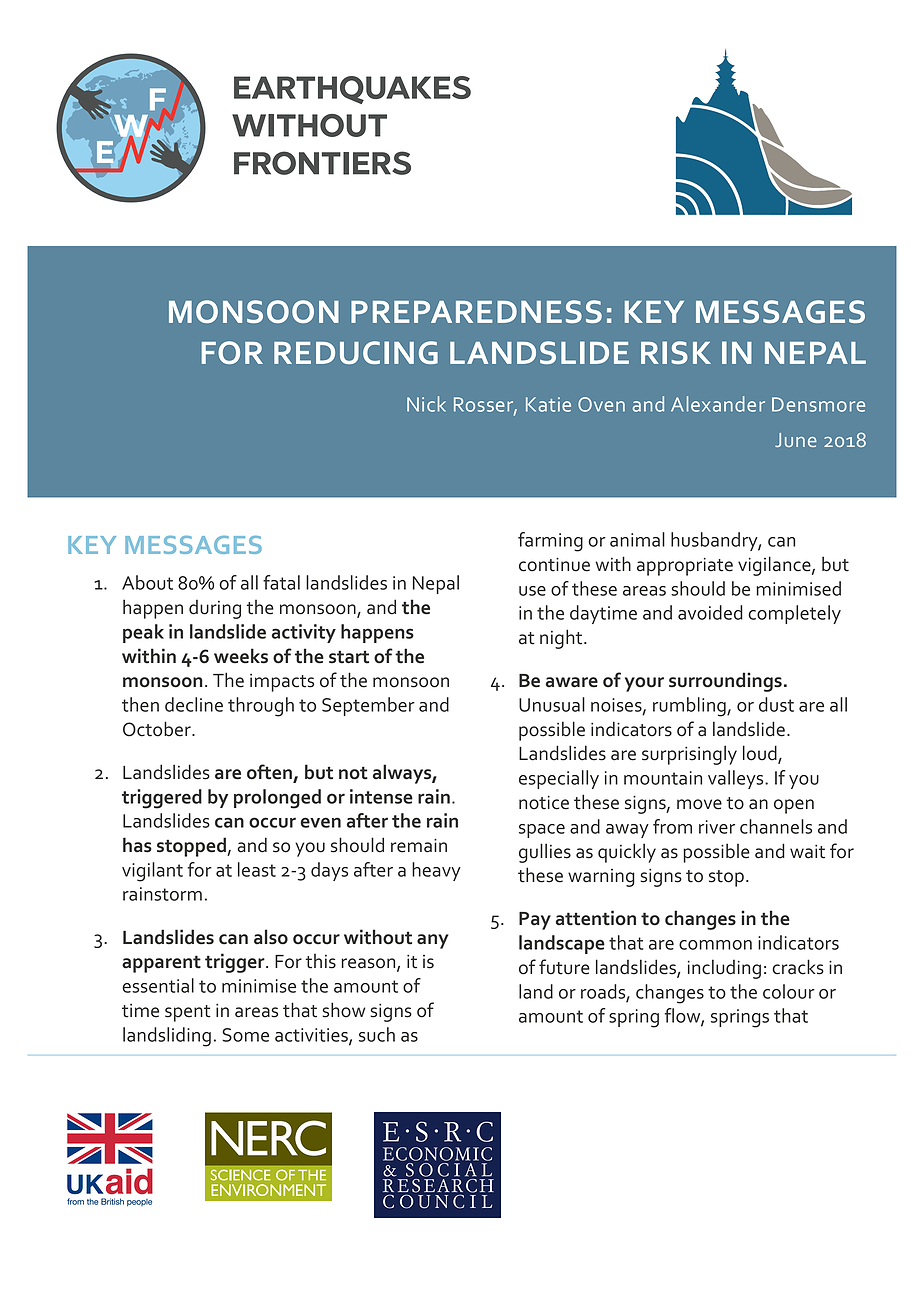 The width and height of the screenshot is (924, 1308). I want to click on valleys, so click(737, 779).
